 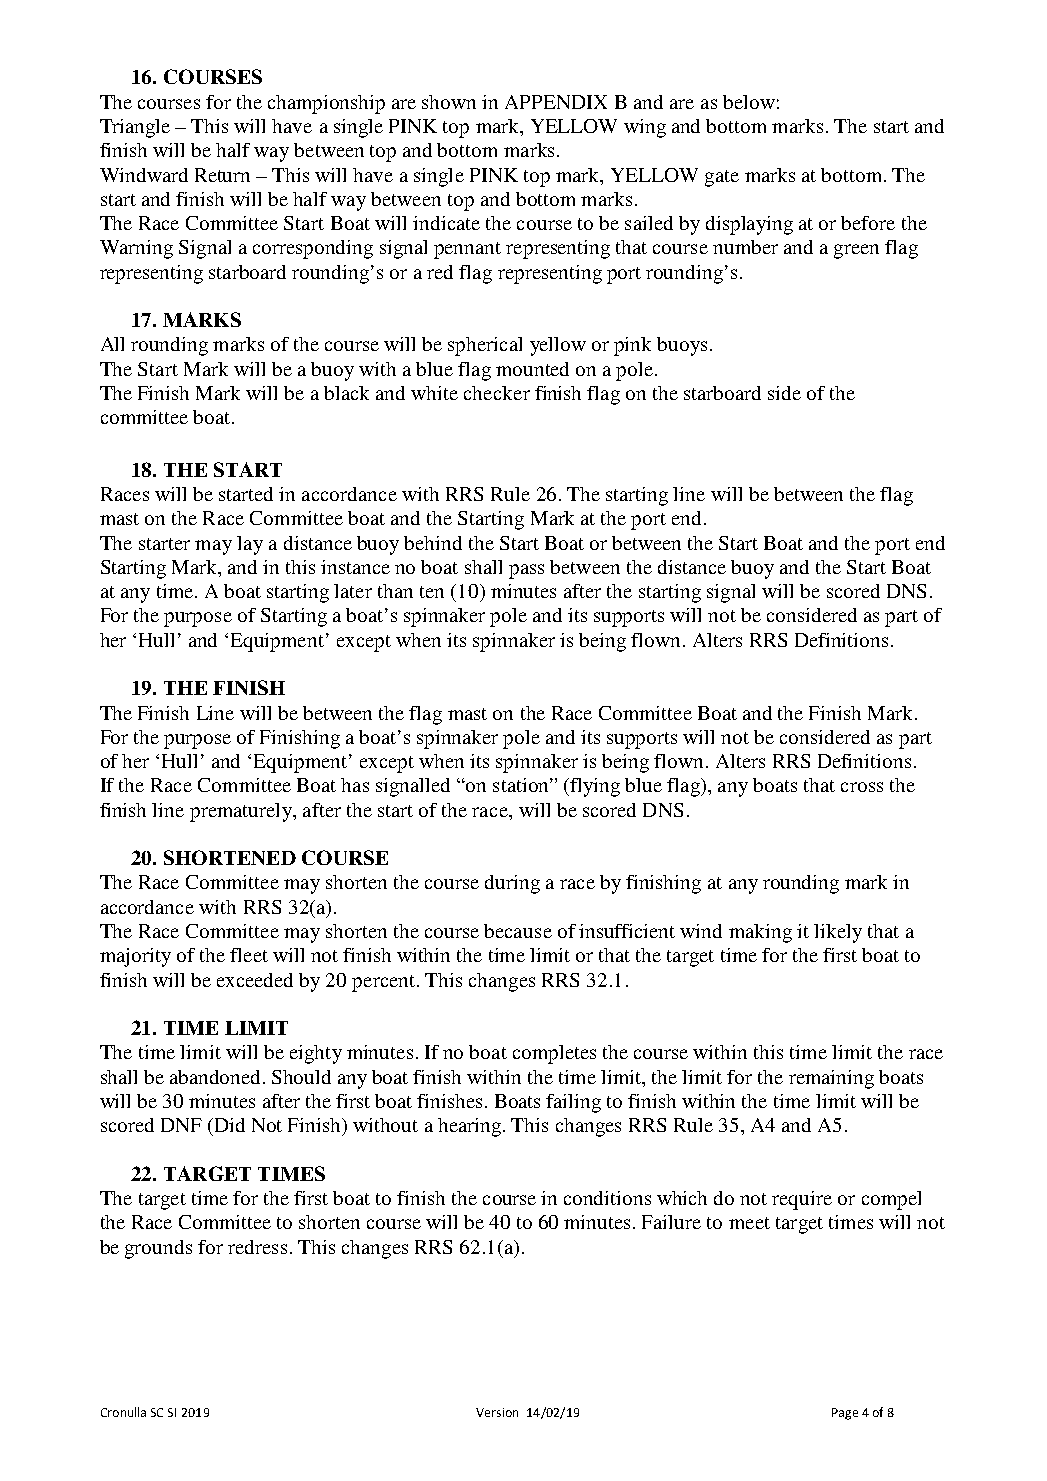 What do you see at coordinates (522, 785) in the image?
I see `station` at bounding box center [522, 785].
